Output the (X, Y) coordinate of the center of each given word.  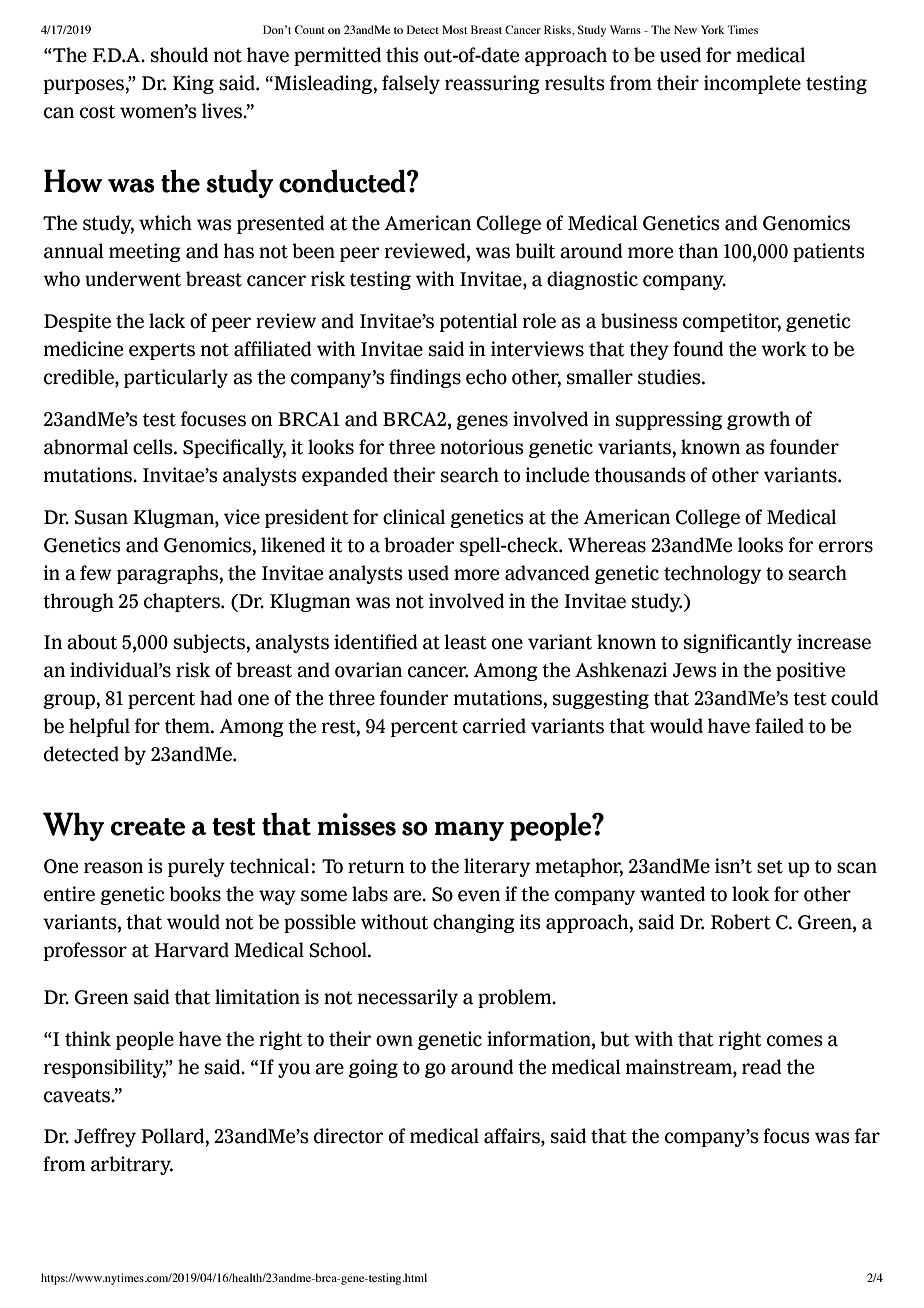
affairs (513, 1137)
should (179, 55)
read (761, 1067)
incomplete (752, 84)
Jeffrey (105, 1137)
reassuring (492, 84)
